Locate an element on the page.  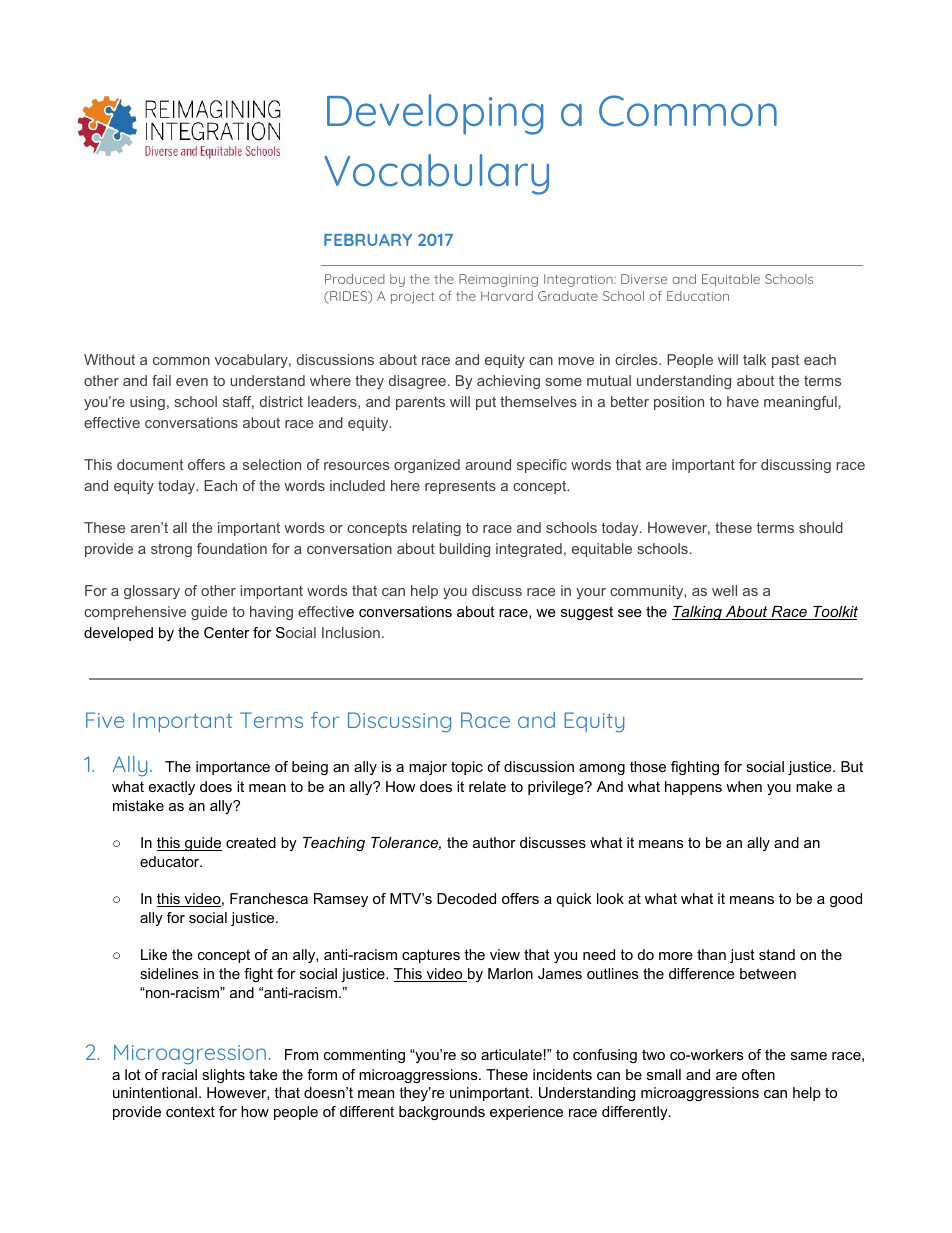
racial is located at coordinates (179, 1074).
